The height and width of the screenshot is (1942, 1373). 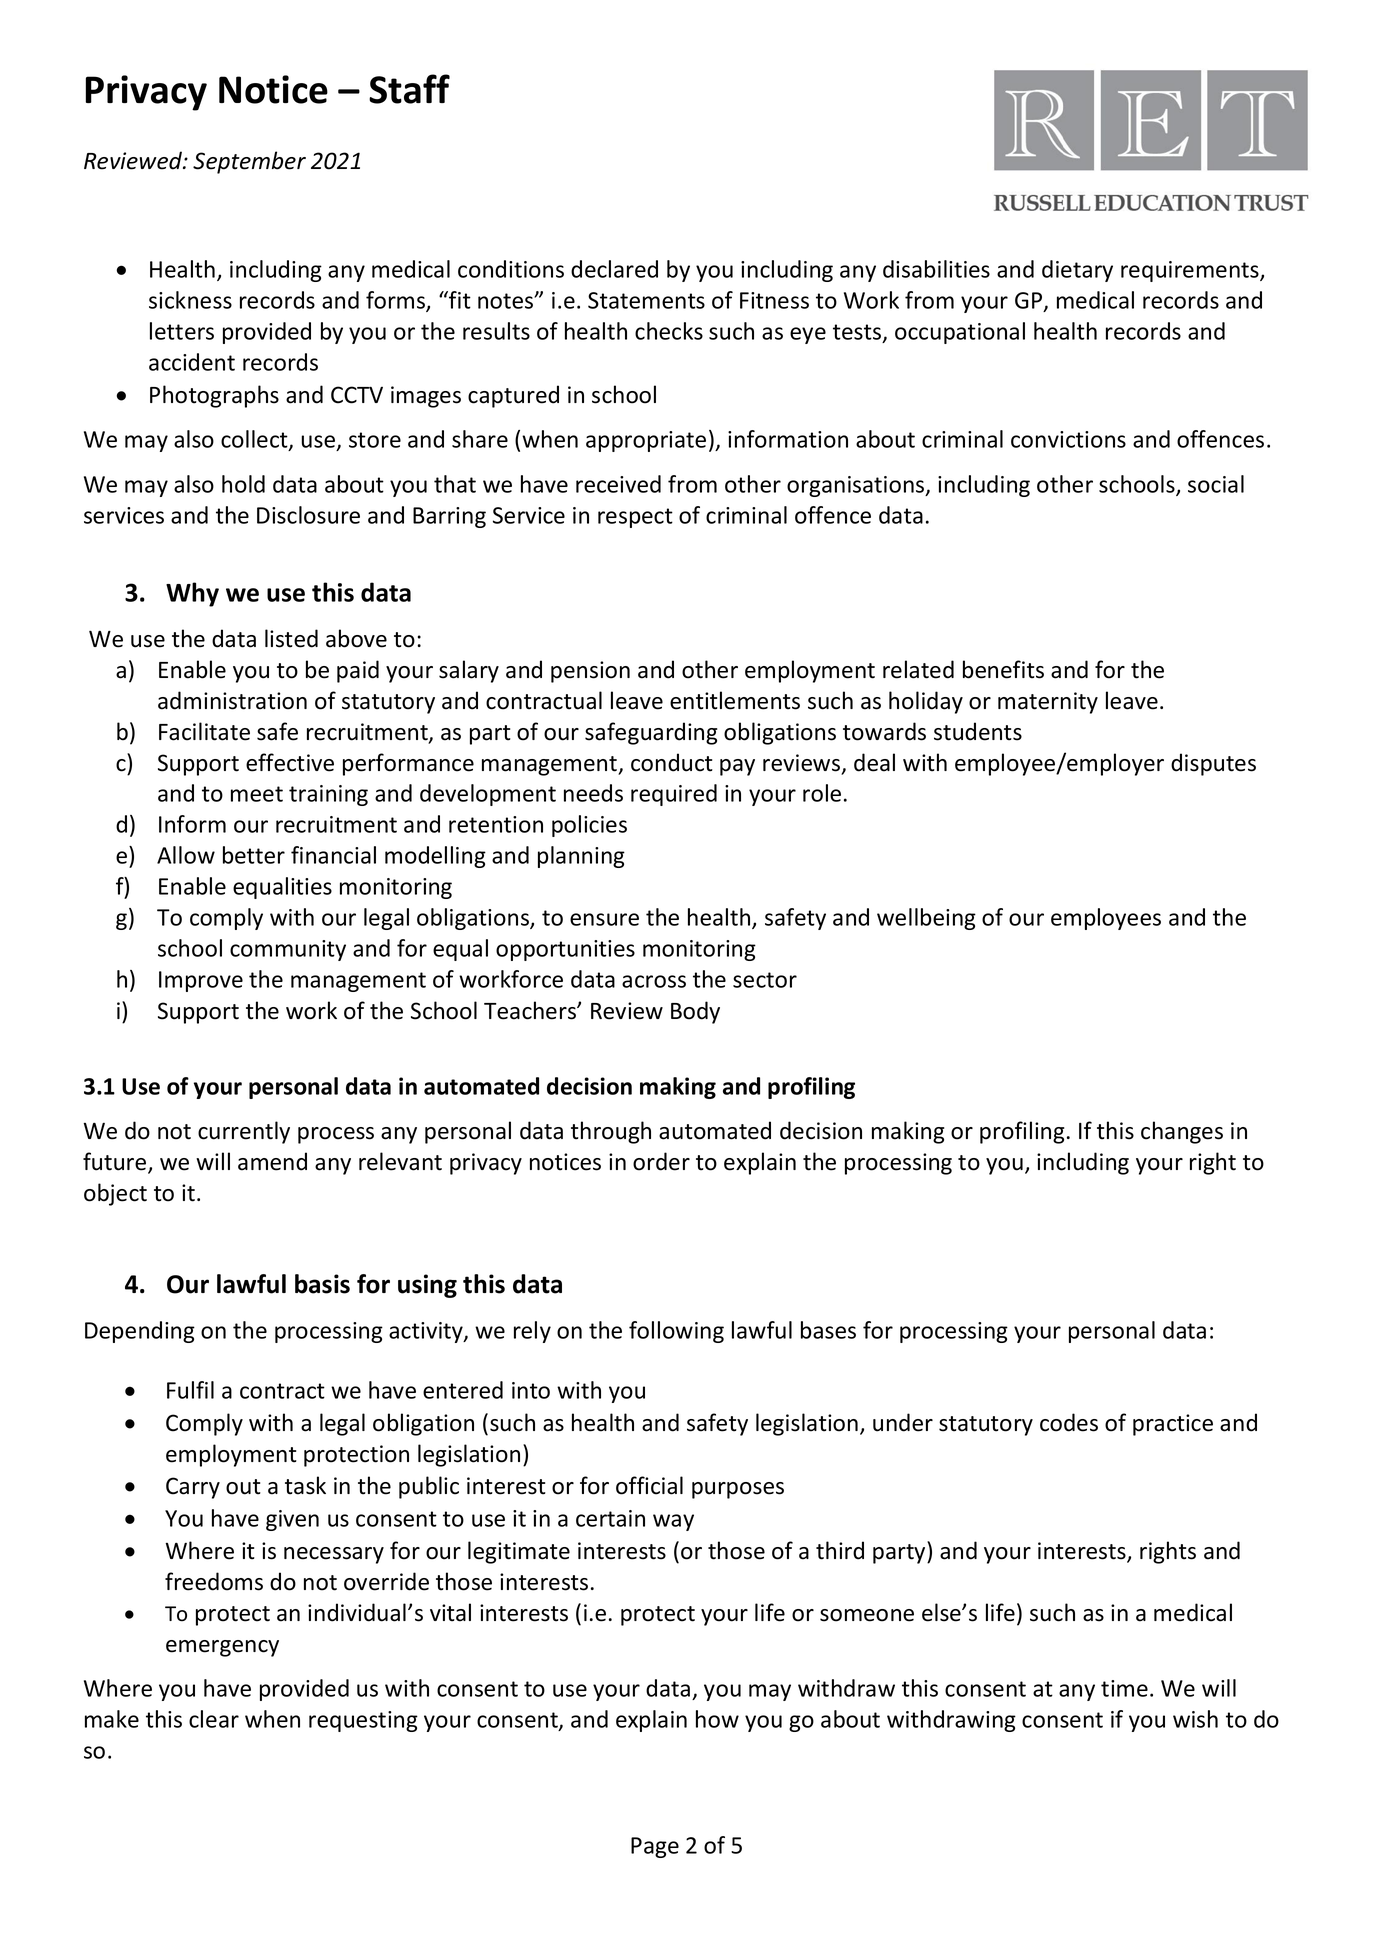 What do you see at coordinates (1077, 271) in the screenshot?
I see `dietary` at bounding box center [1077, 271].
